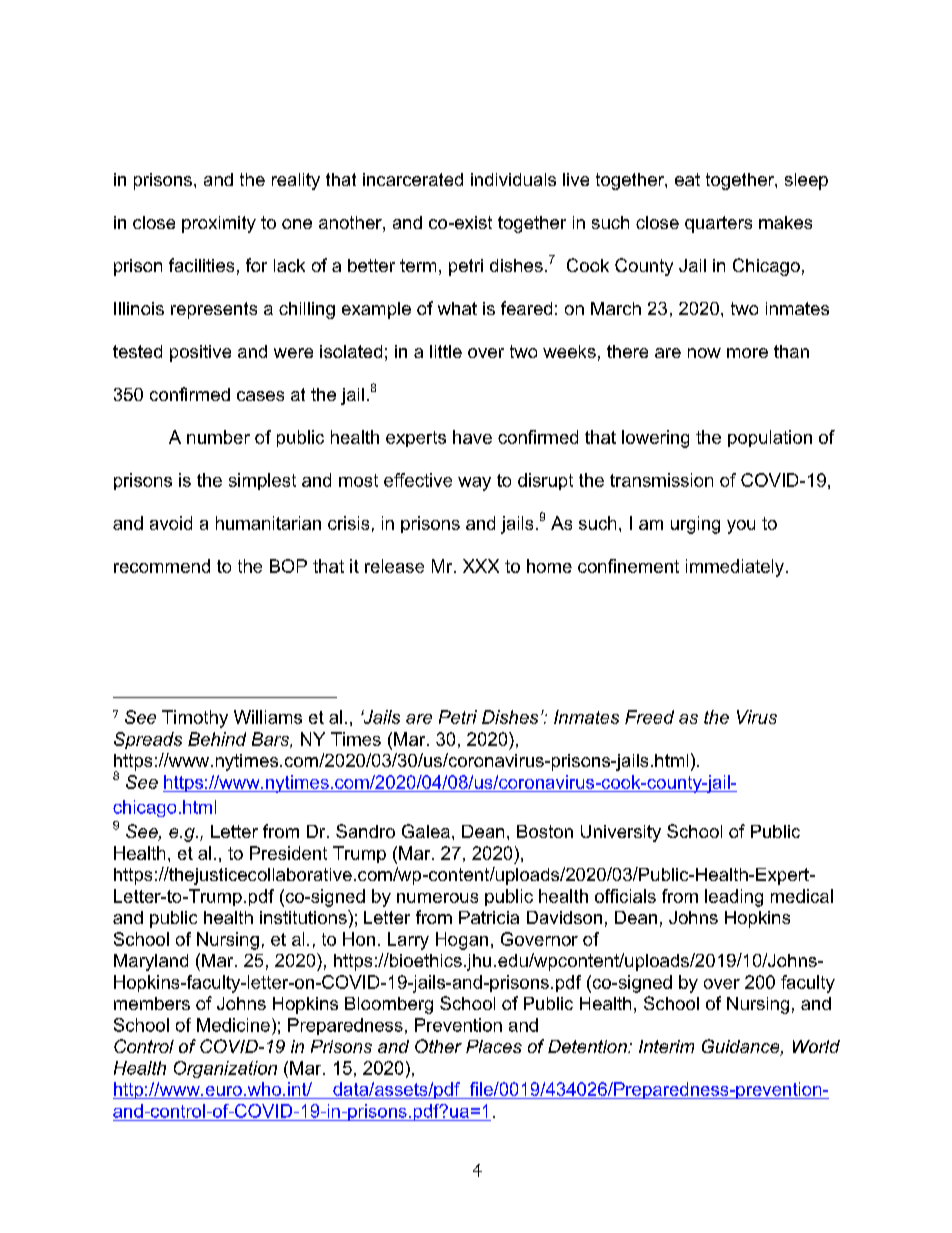 This document has height=1233, width=952. Describe the element at coordinates (649, 717) in the document. I see `Freed` at that location.
